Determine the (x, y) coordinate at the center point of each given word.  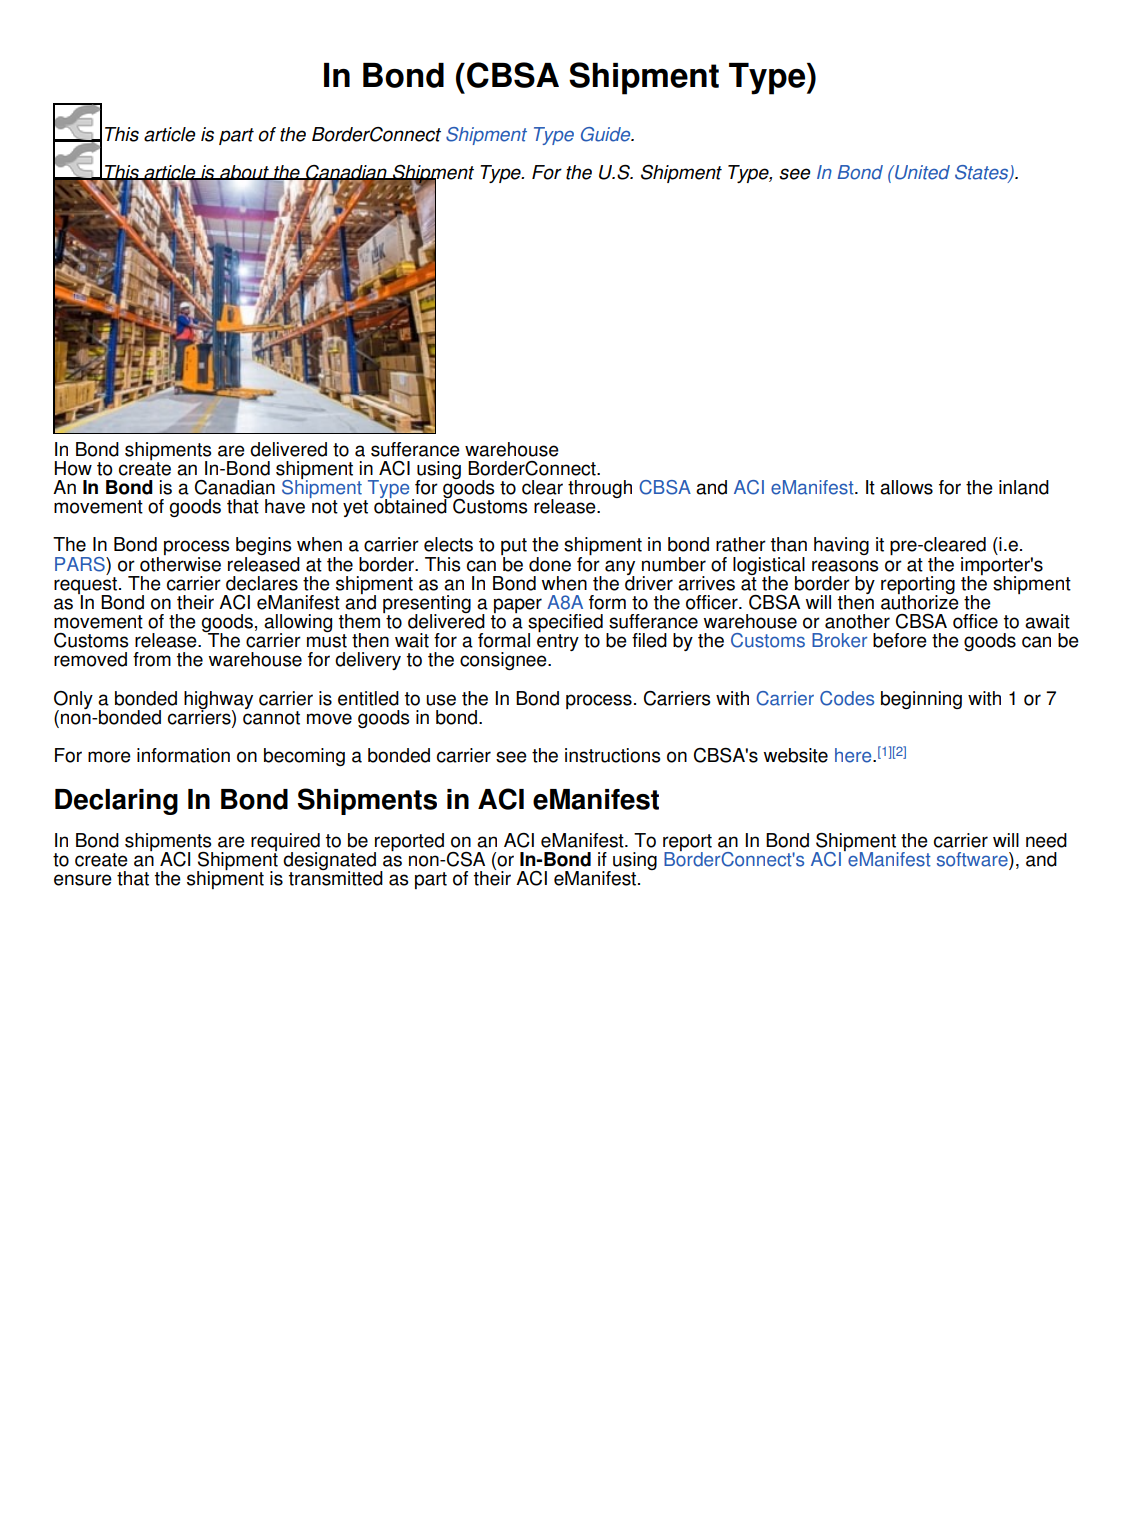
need (1046, 840)
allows (906, 487)
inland (1024, 487)
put (514, 548)
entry (558, 642)
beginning (921, 700)
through (600, 489)
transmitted (336, 877)
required (285, 843)
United (921, 172)
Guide (607, 134)
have (285, 506)
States (982, 173)
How (73, 468)
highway (218, 701)
